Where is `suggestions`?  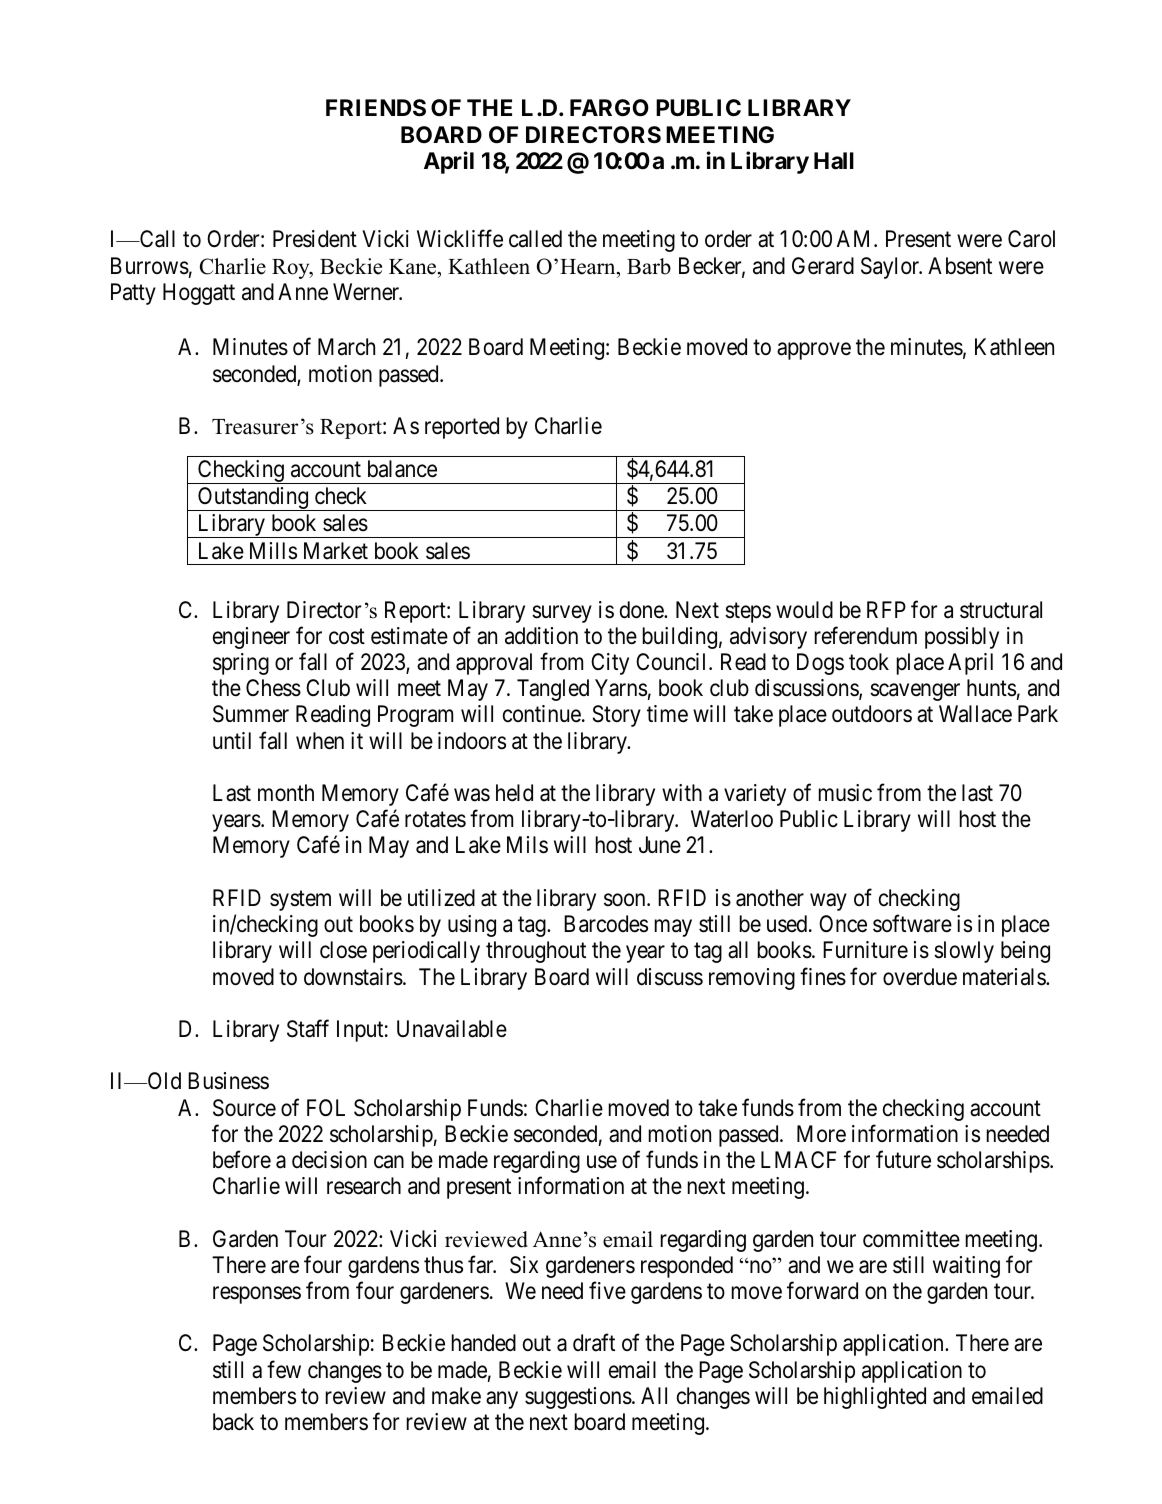
suggestions is located at coordinates (578, 1398).
